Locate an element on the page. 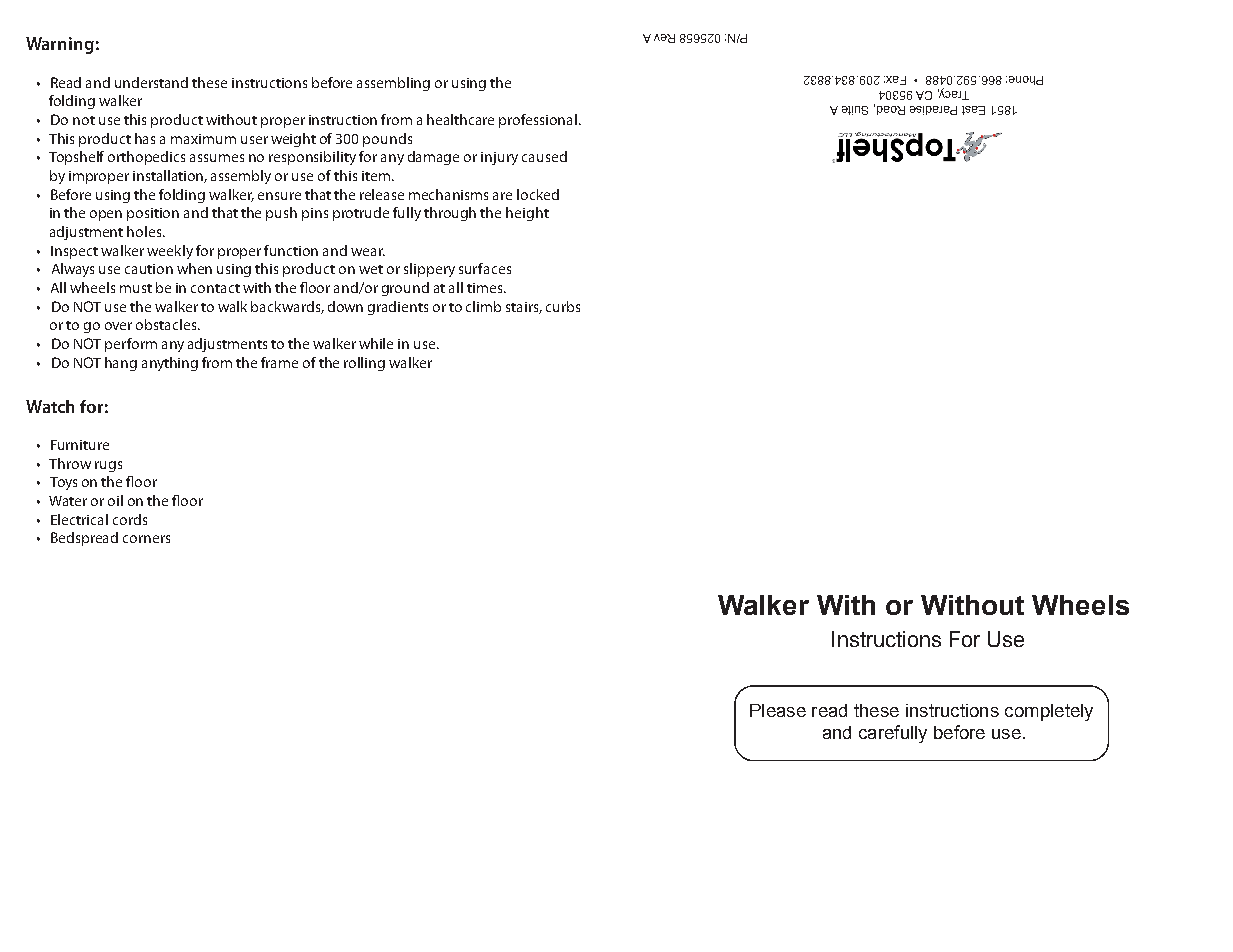 The width and height of the image is (1233, 952). corners is located at coordinates (146, 539).
